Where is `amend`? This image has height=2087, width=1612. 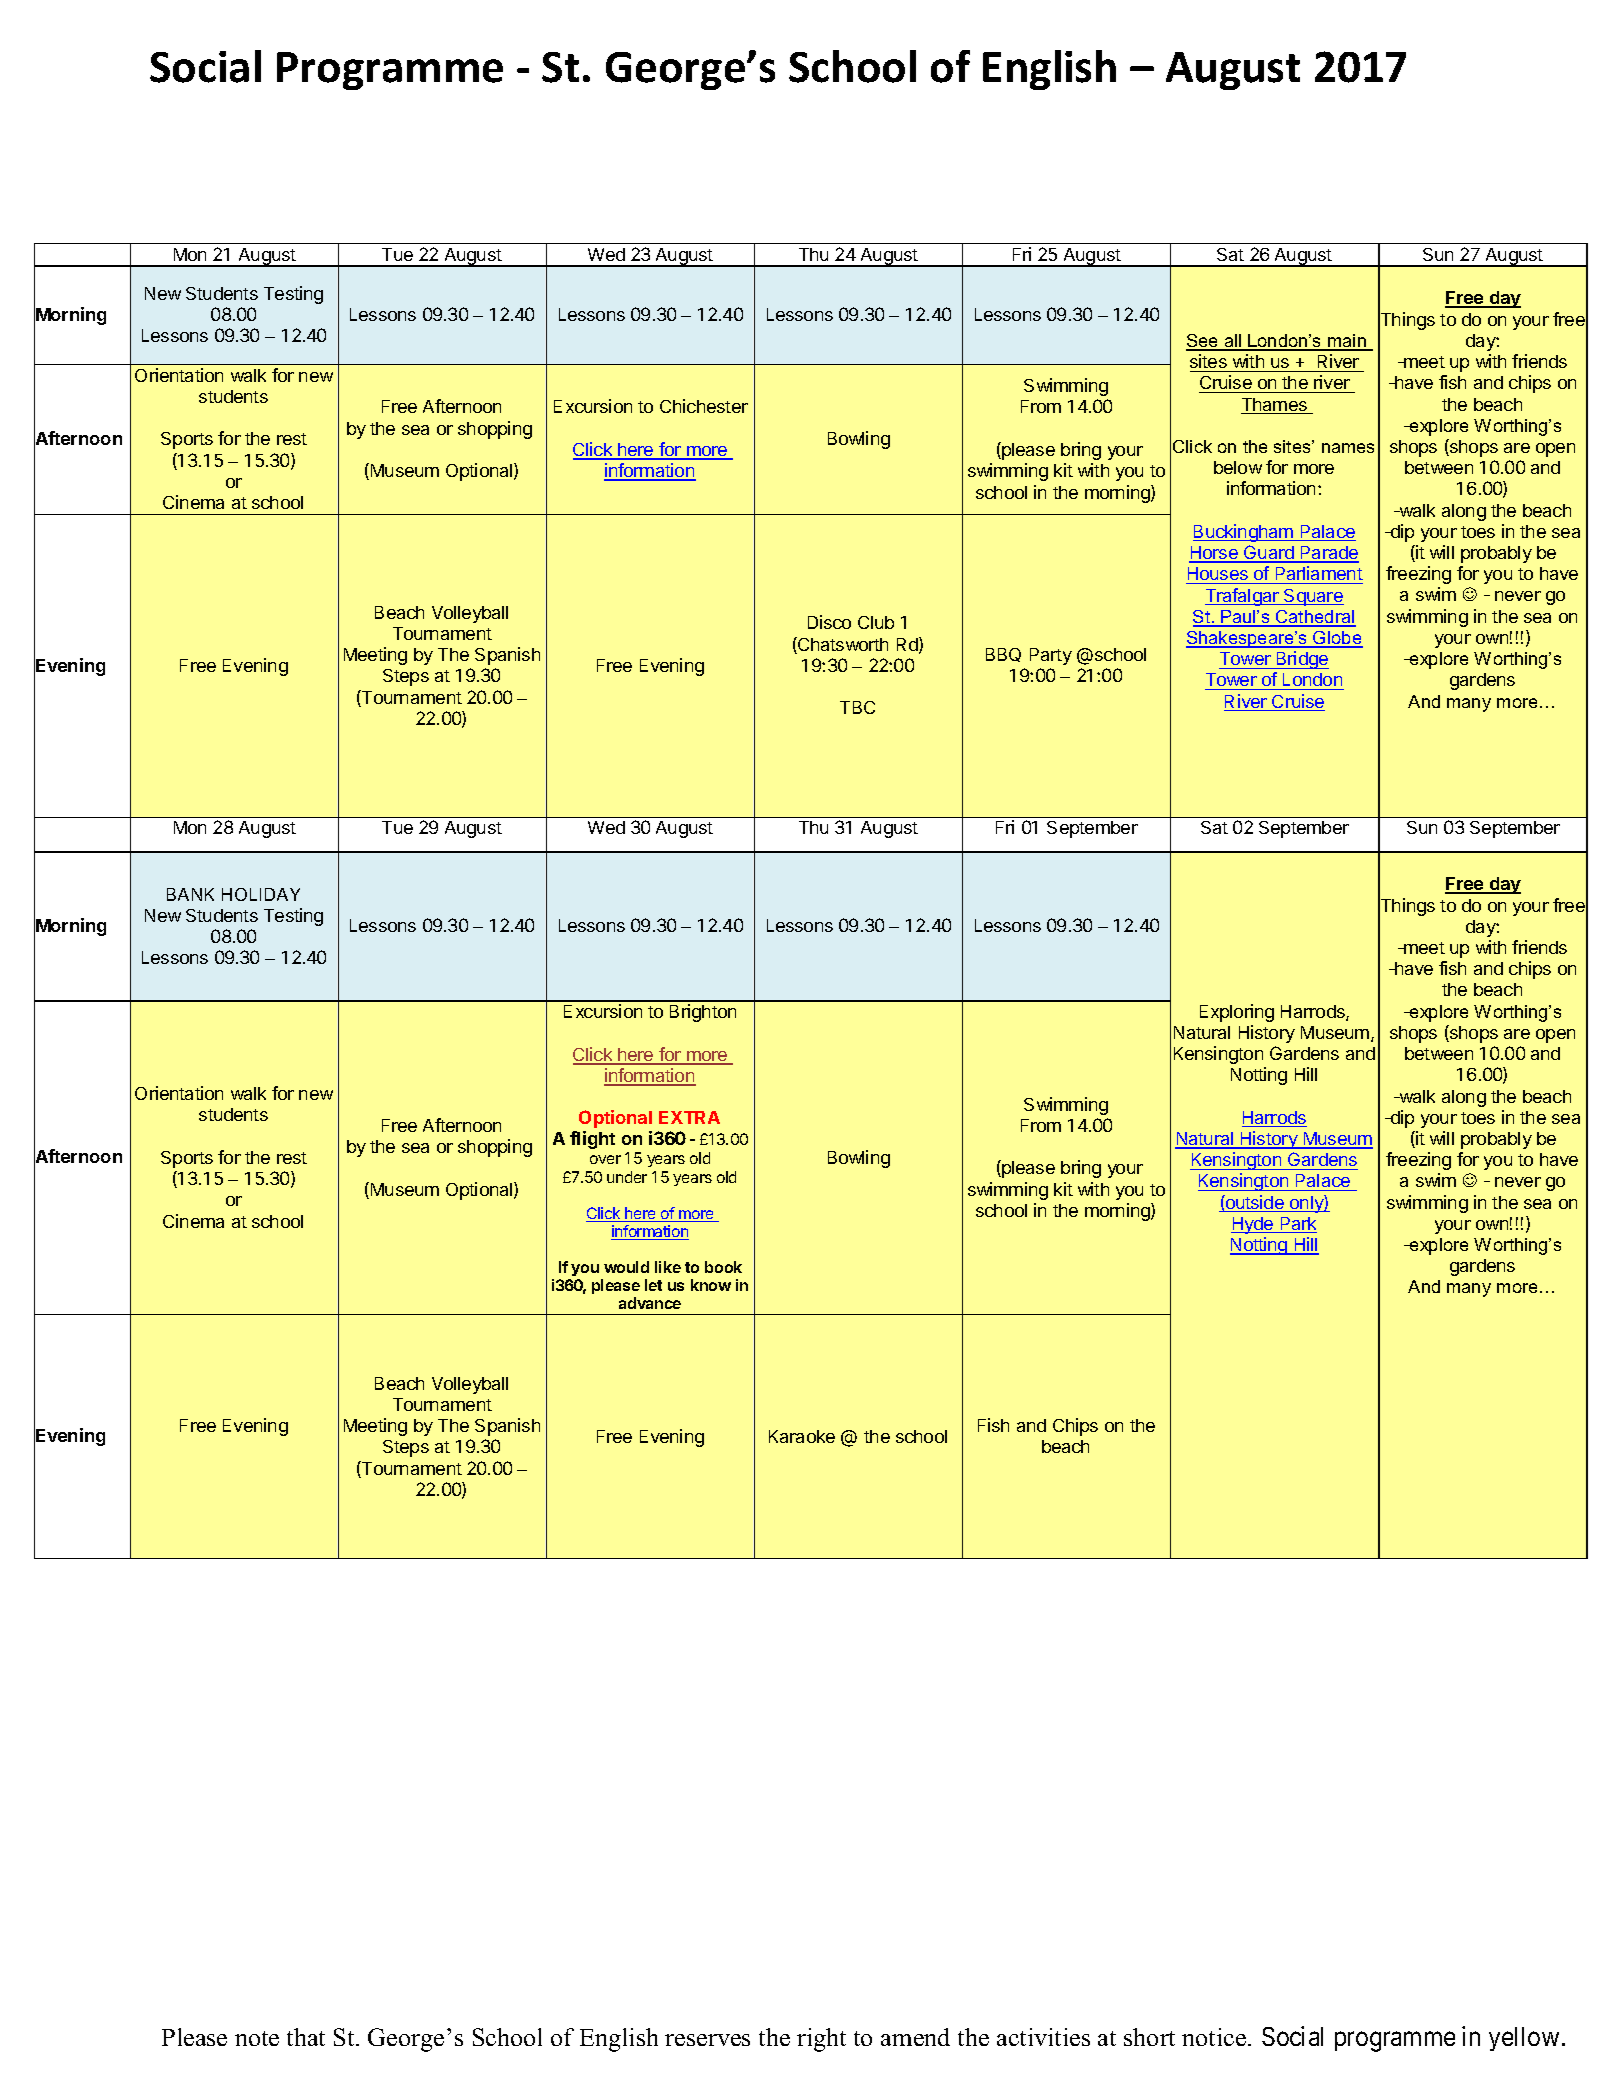 amend is located at coordinates (915, 2037).
